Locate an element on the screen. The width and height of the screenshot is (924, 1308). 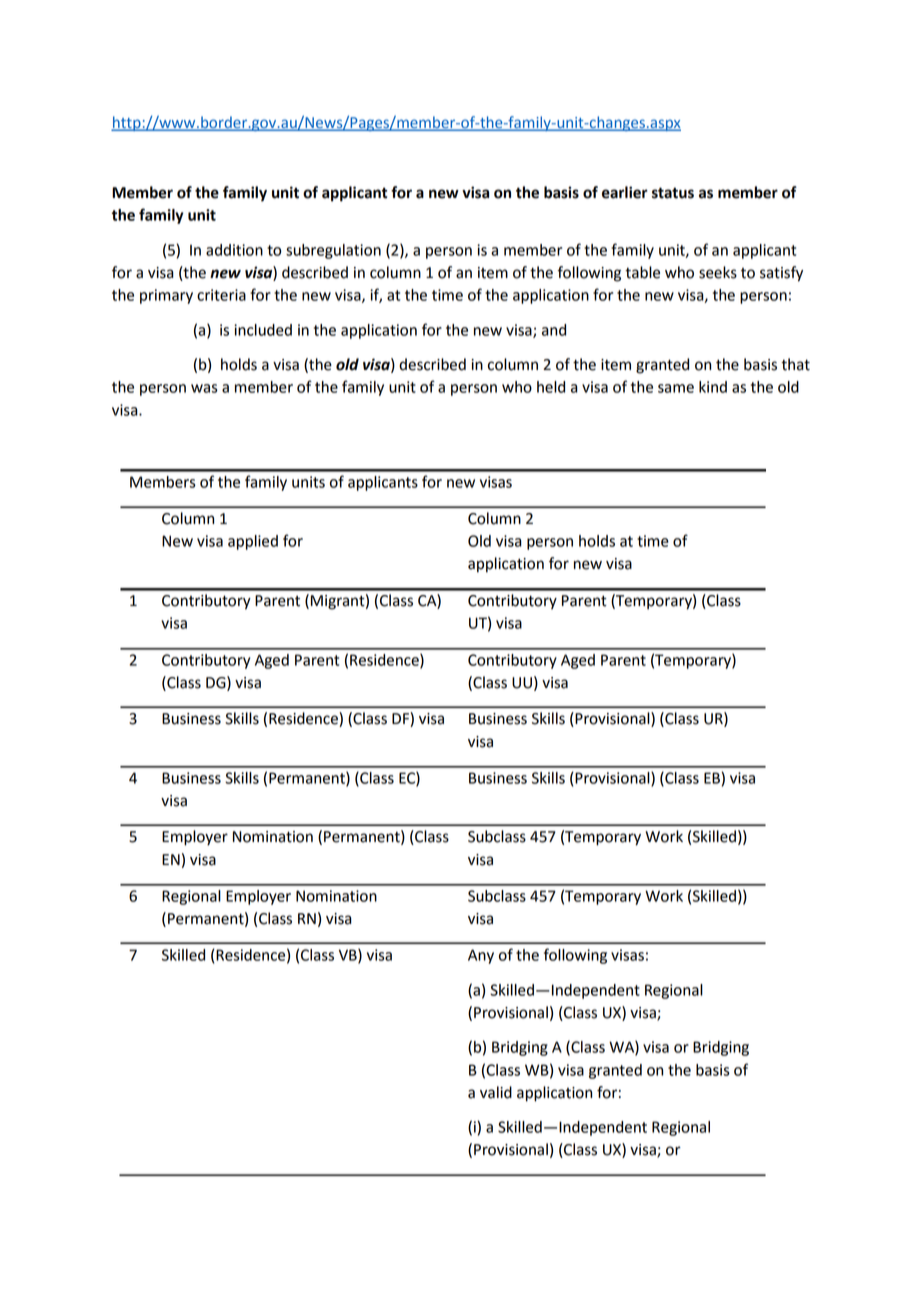
was is located at coordinates (204, 388).
